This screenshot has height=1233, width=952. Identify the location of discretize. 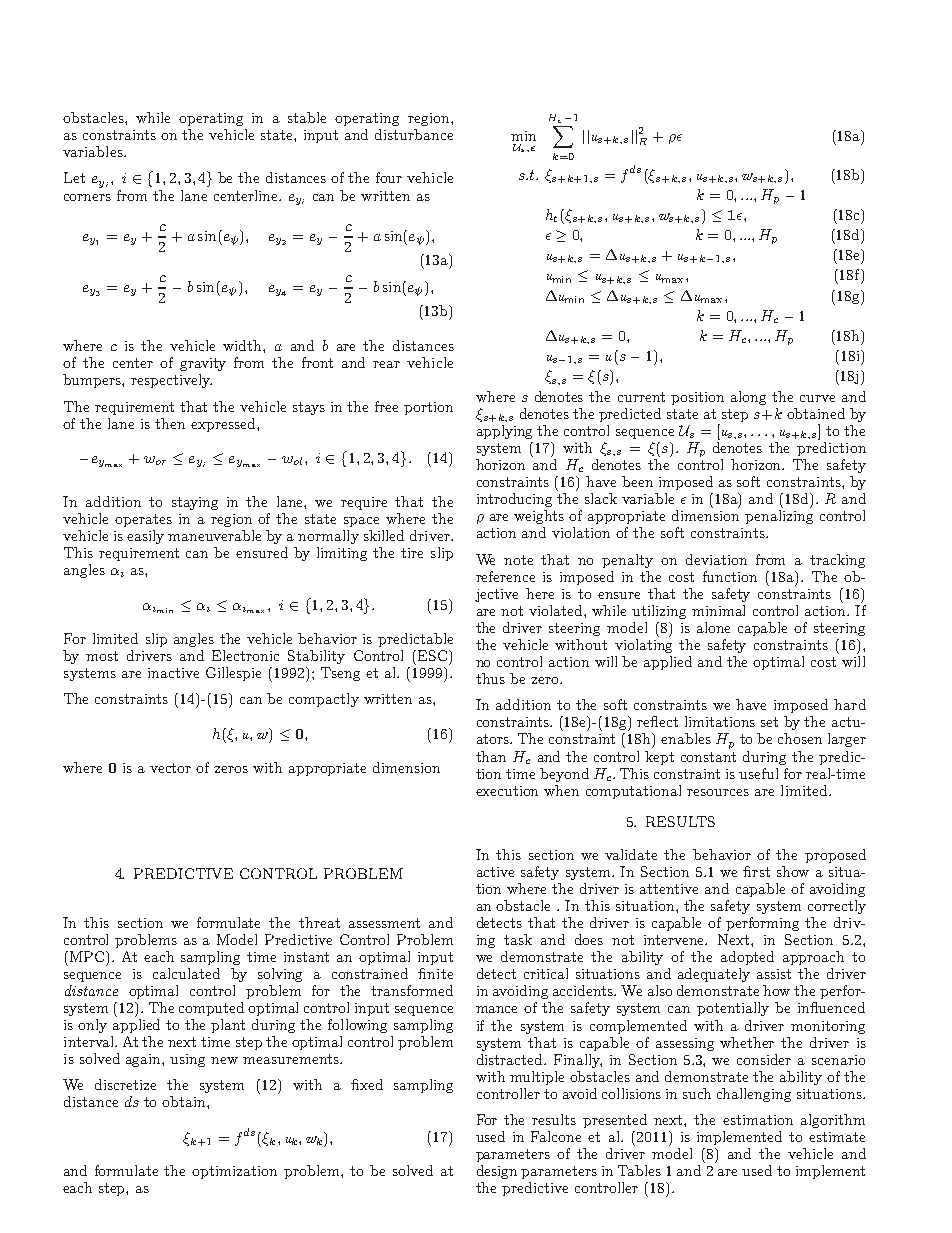
(125, 1084).
